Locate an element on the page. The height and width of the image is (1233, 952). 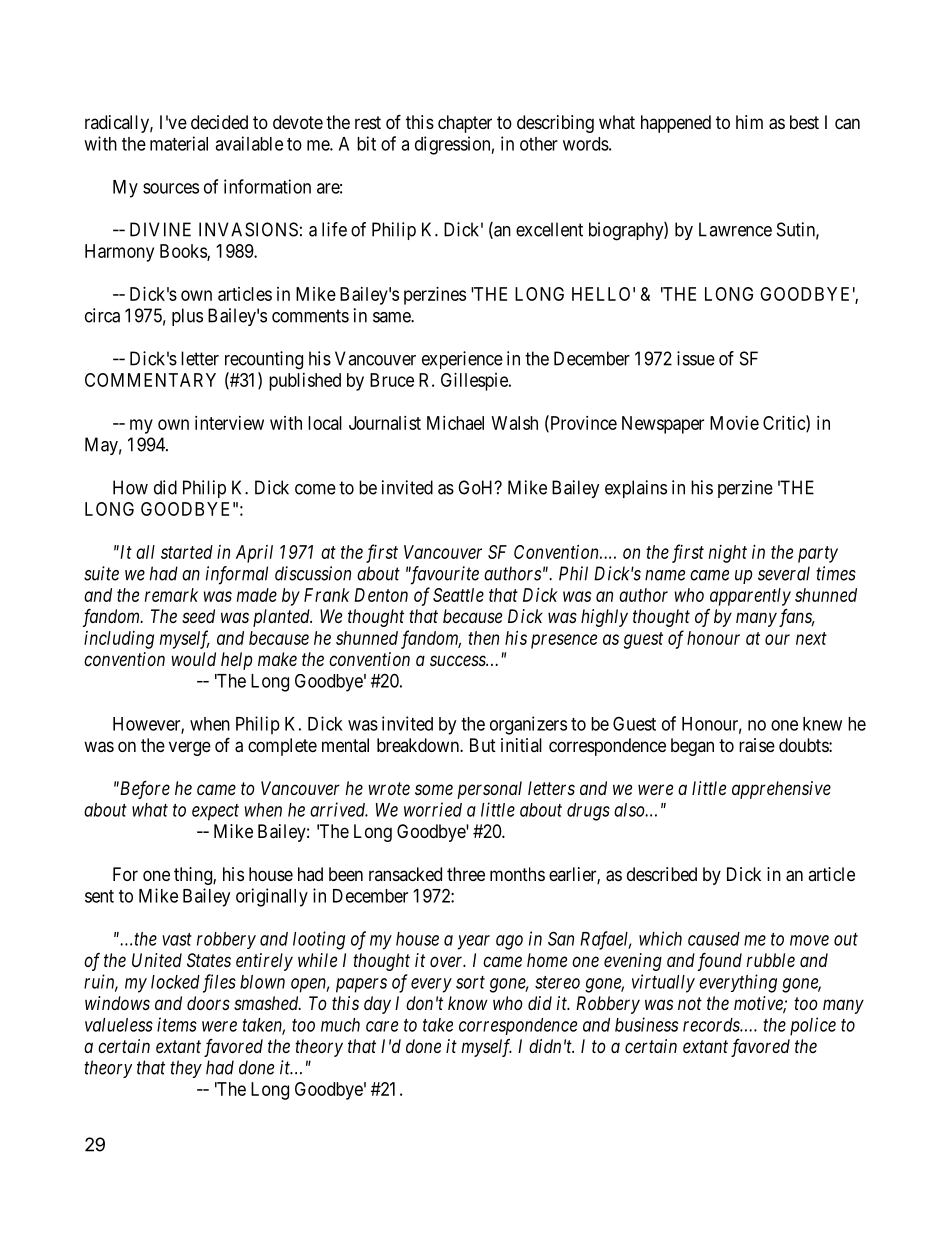
items is located at coordinates (177, 1024).
